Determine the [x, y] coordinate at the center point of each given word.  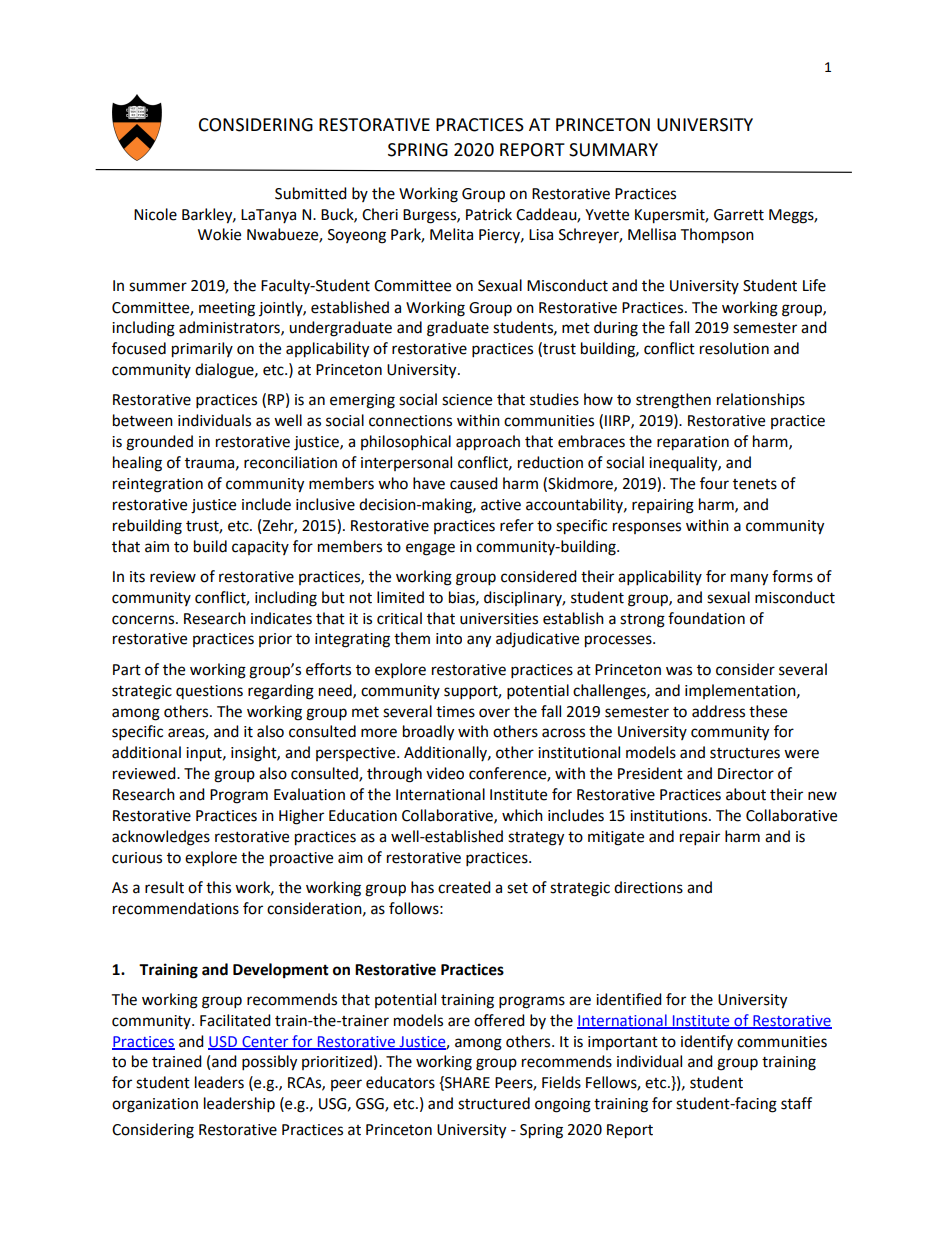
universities [499, 619]
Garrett [739, 215]
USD [223, 1042]
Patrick [489, 214]
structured [494, 1103]
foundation [706, 618]
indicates [281, 618]
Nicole [155, 214]
